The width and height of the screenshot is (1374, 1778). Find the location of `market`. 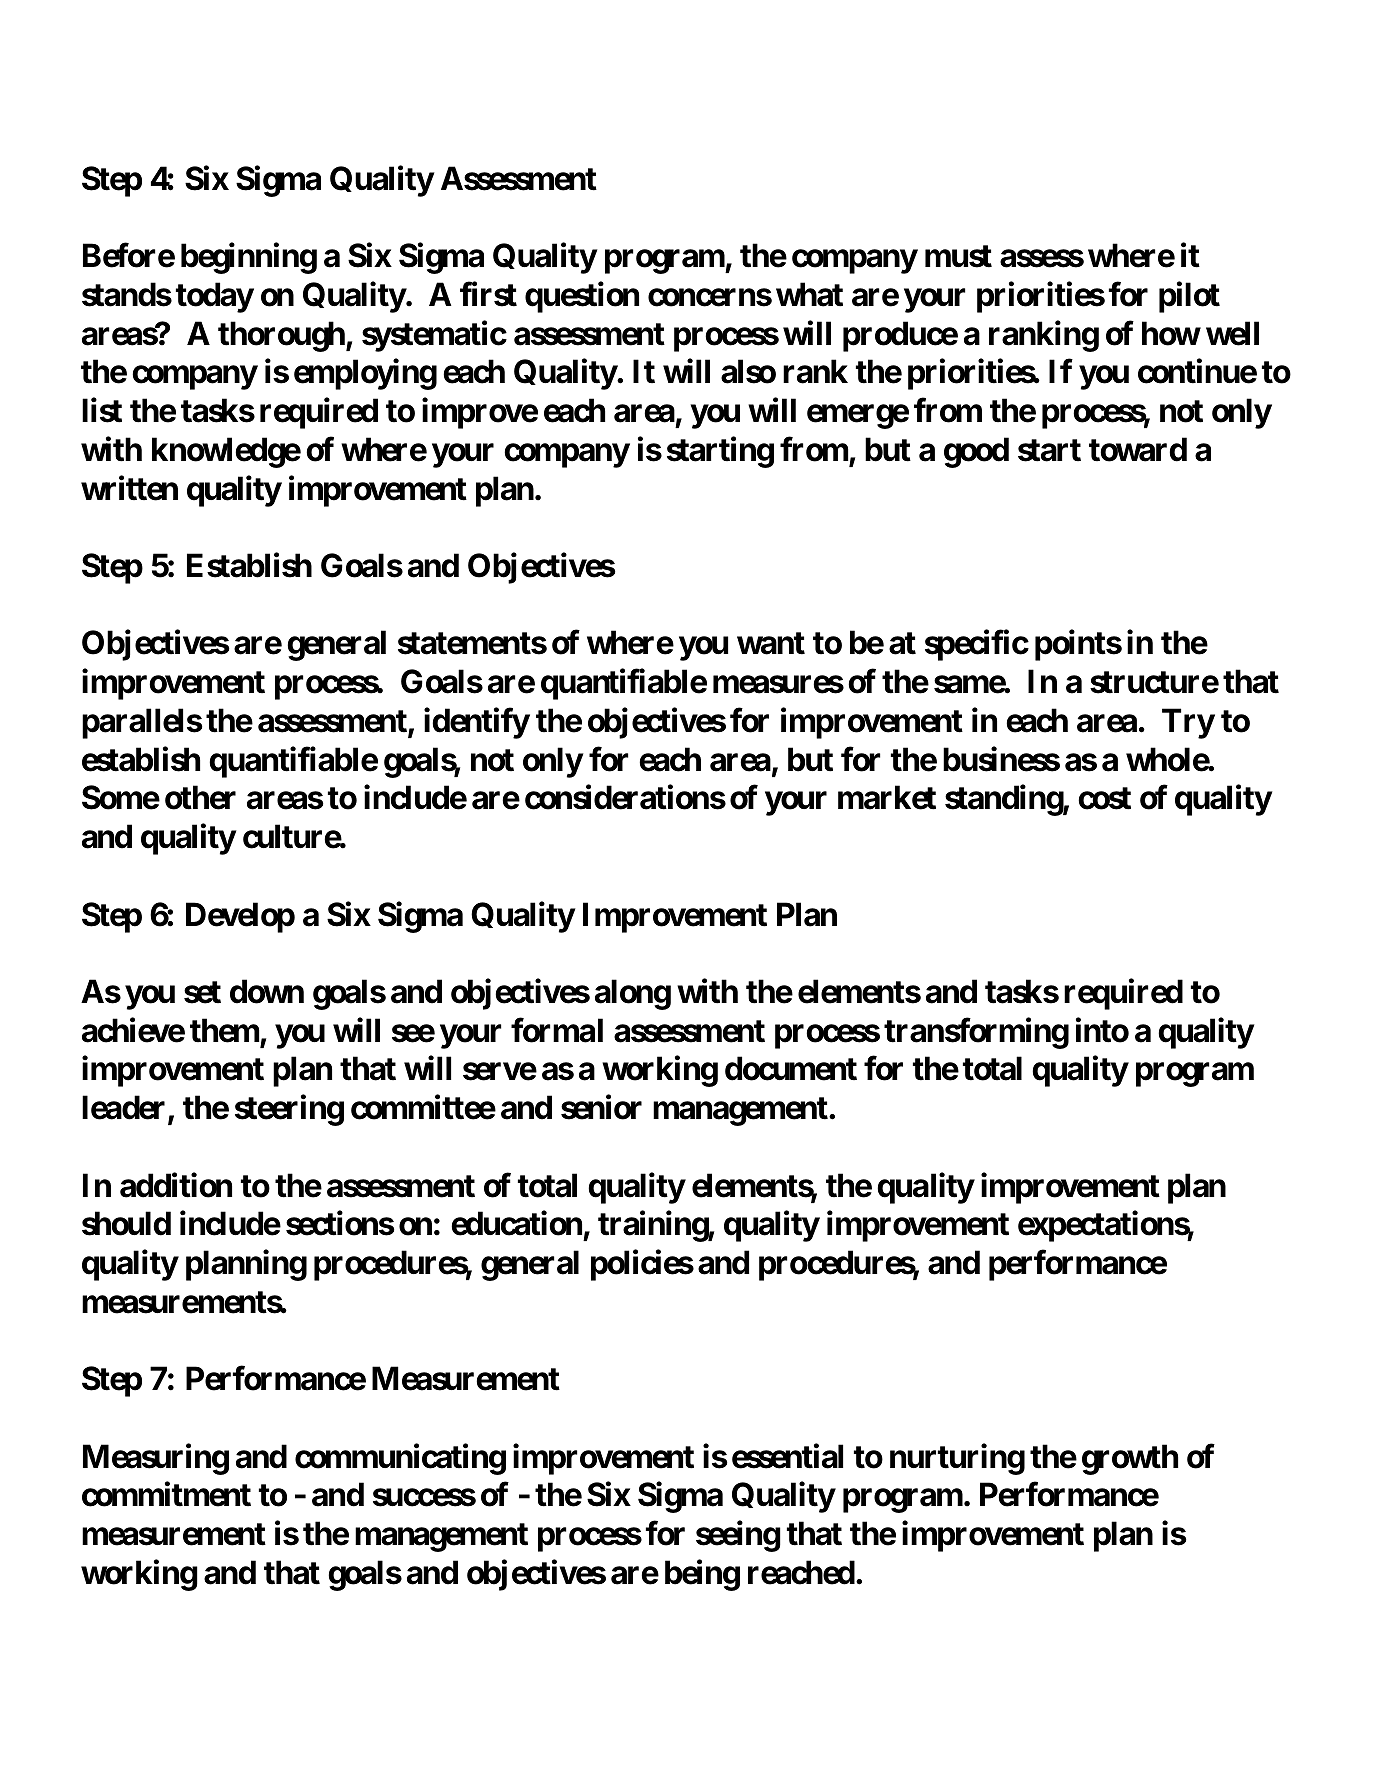

market is located at coordinates (887, 798).
